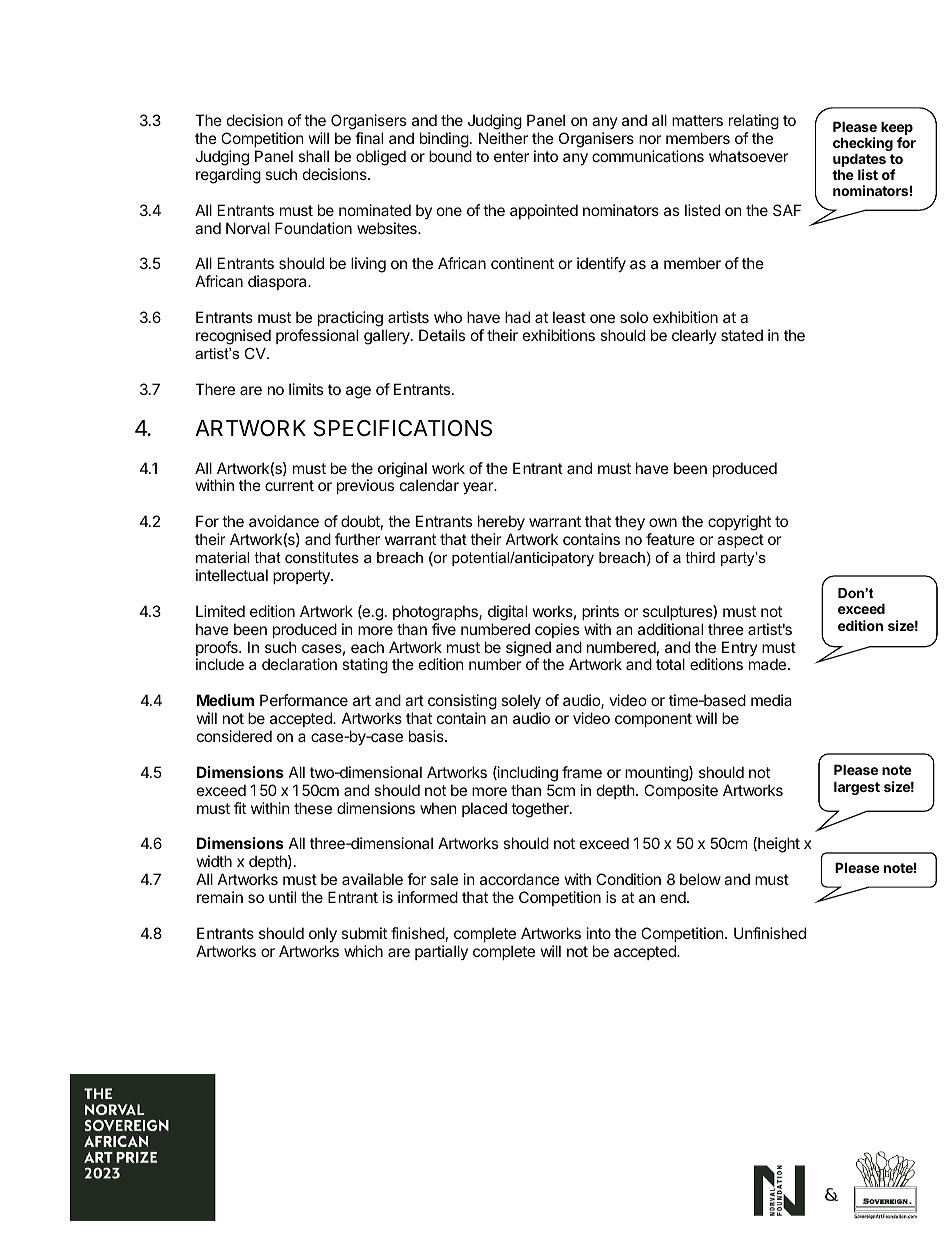 The image size is (952, 1233). Describe the element at coordinates (323, 934) in the screenshot. I see `only` at that location.
